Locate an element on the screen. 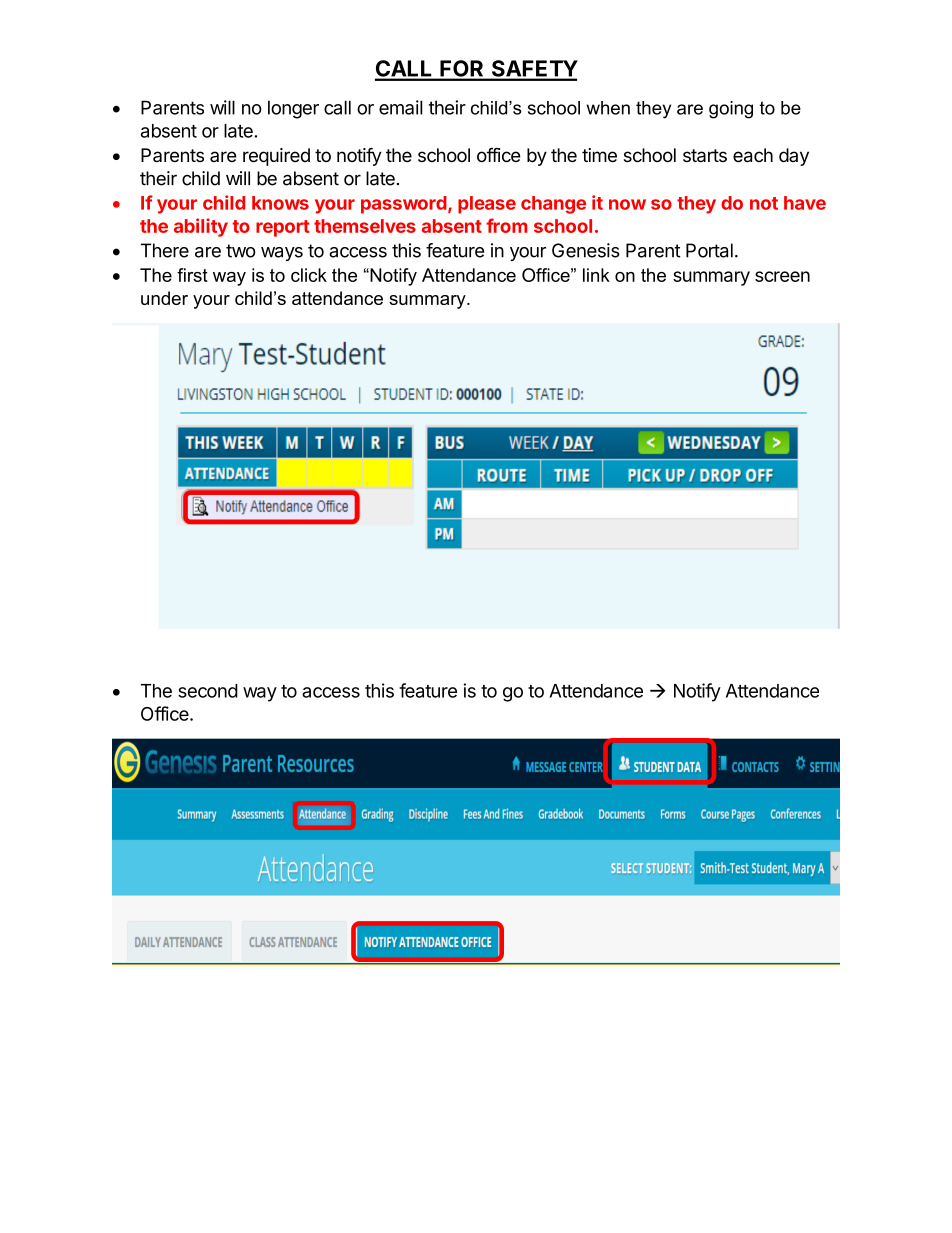  screen is located at coordinates (782, 276).
